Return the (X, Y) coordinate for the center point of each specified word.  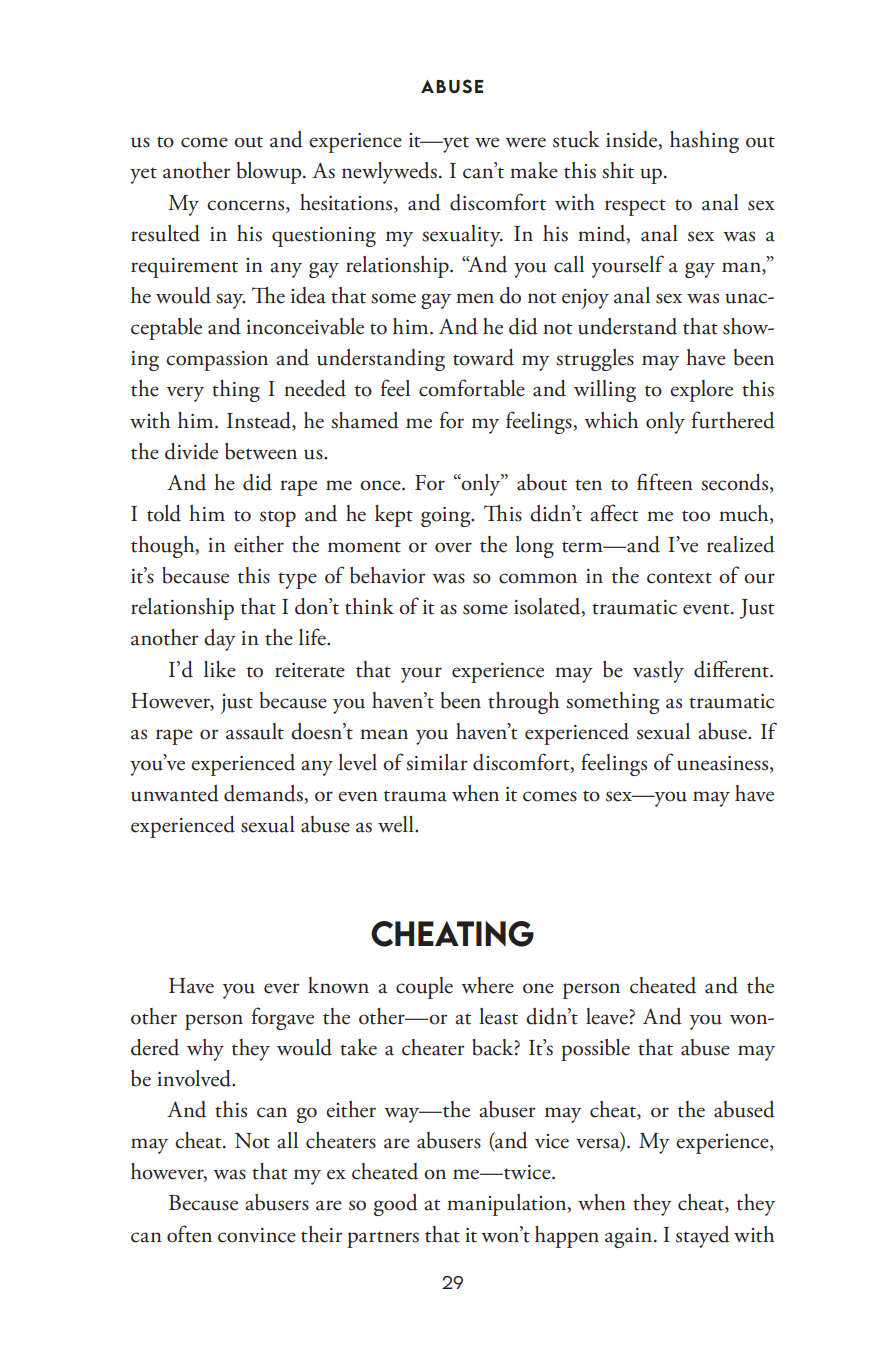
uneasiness (724, 764)
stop (278, 518)
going (447, 517)
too (696, 516)
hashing (704, 142)
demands (264, 794)
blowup (270, 173)
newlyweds (389, 173)
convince (257, 1235)
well (397, 824)
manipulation (508, 1205)
